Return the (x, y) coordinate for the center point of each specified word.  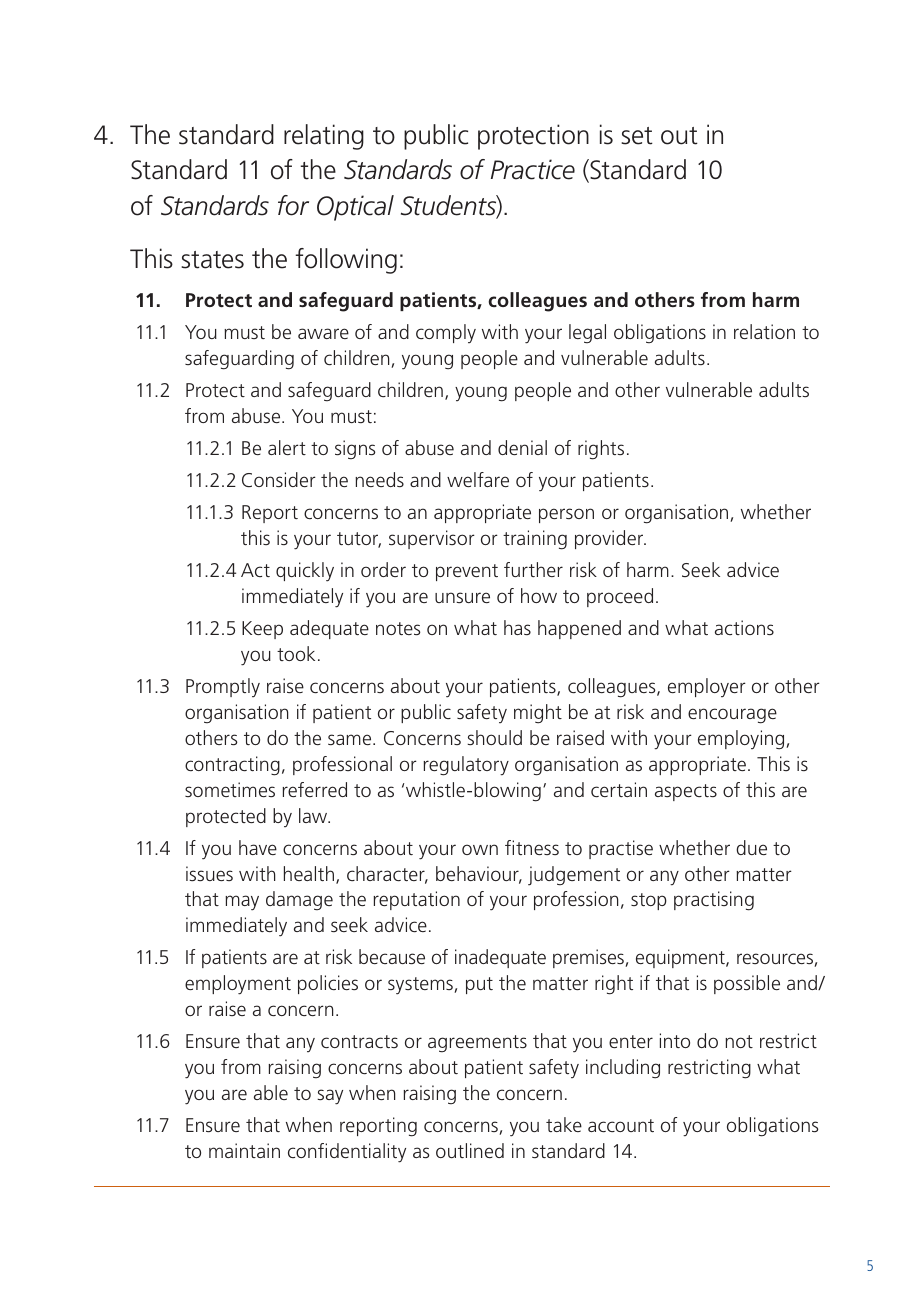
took (296, 653)
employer (707, 687)
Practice (533, 169)
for (293, 205)
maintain (244, 1150)
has (517, 627)
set (637, 136)
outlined (470, 1150)
